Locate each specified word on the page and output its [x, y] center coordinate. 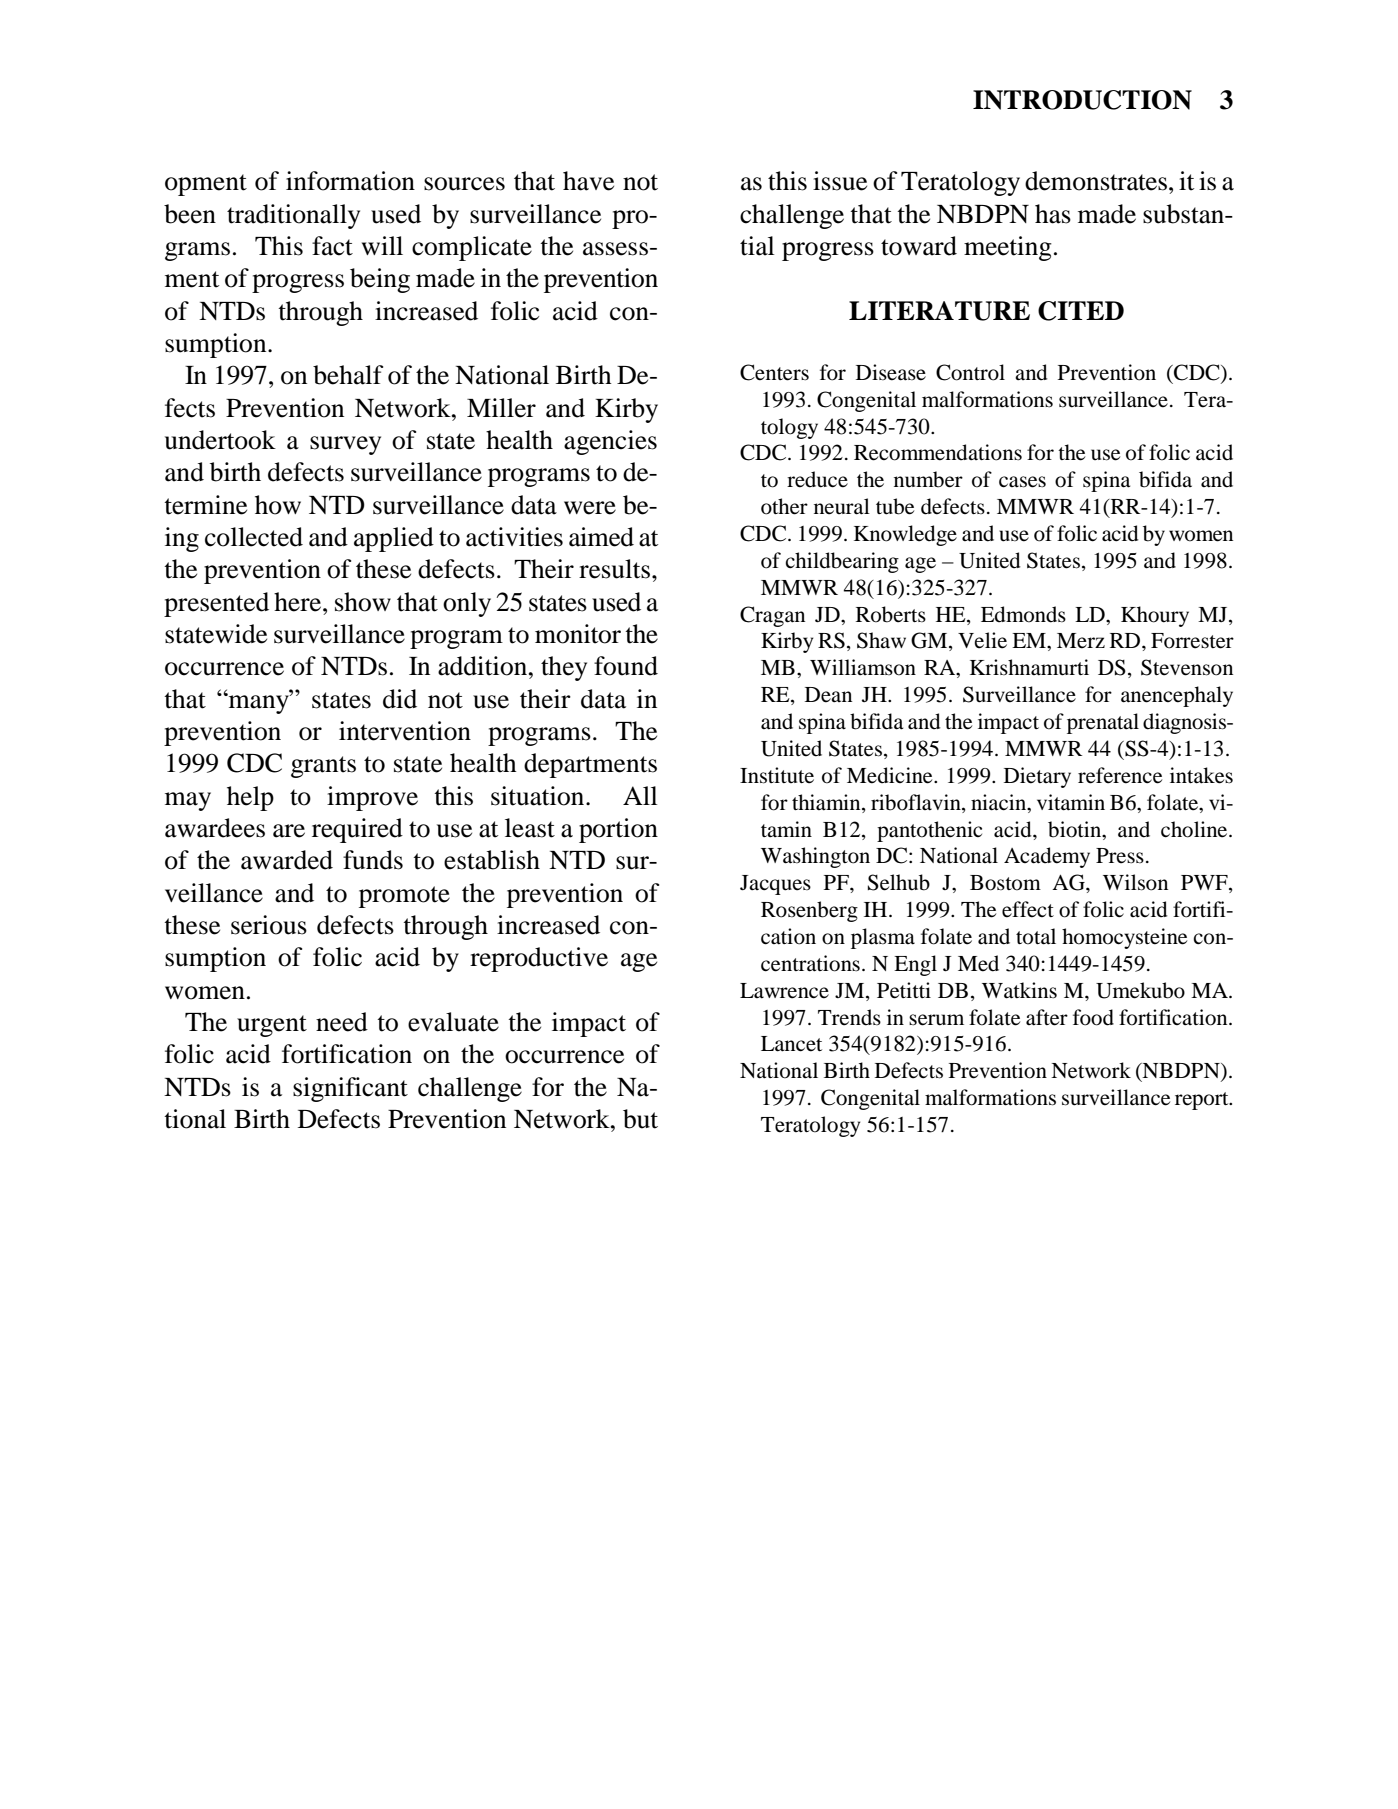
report [1203, 1101]
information [350, 181]
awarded [287, 860]
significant [350, 1089]
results [614, 569]
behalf [348, 375]
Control [970, 372]
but [640, 1119]
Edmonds [1023, 614]
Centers [774, 372]
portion [618, 830]
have [588, 181]
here [299, 602]
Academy [1047, 857]
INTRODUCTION [1082, 100]
